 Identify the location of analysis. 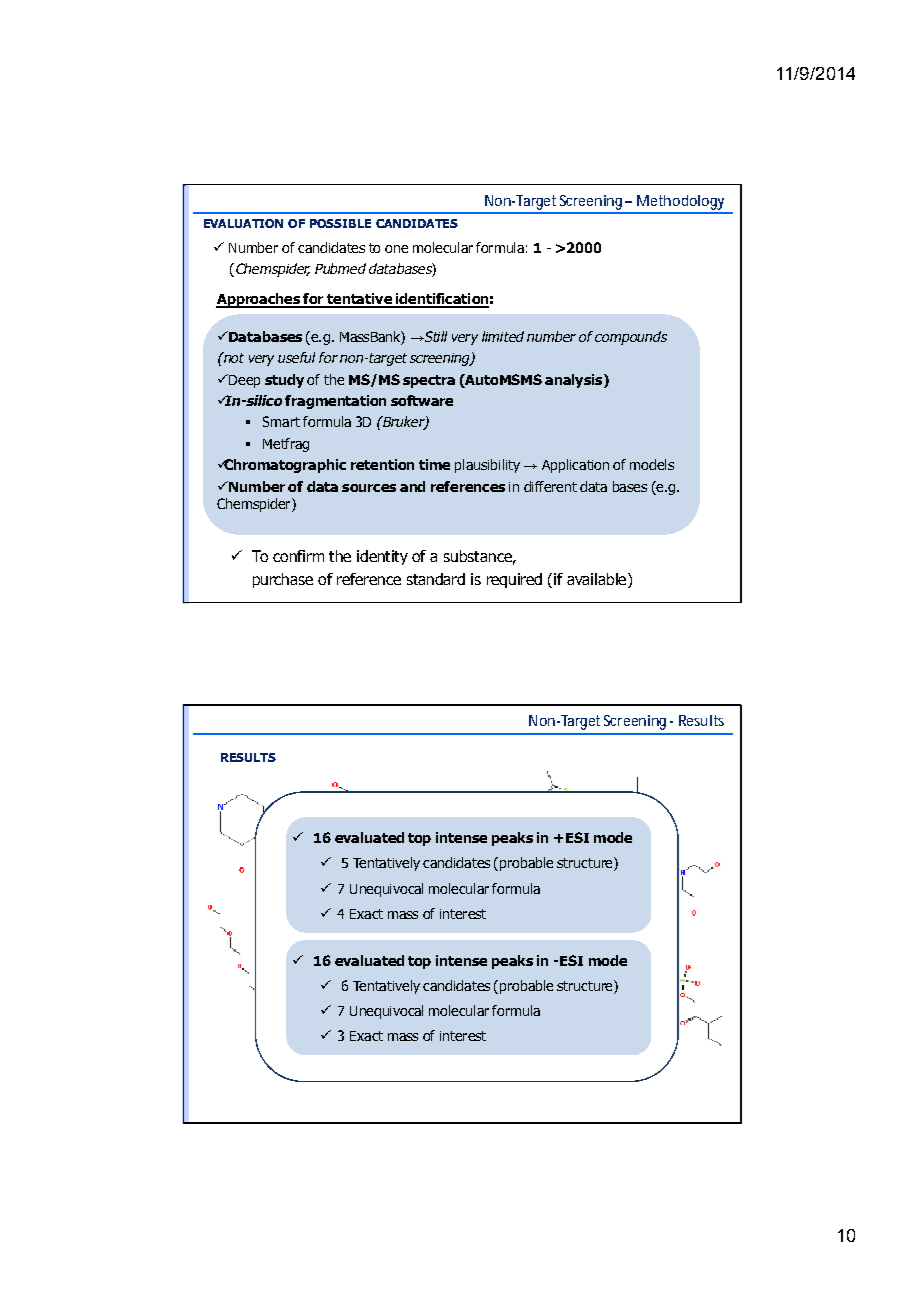
(575, 381).
